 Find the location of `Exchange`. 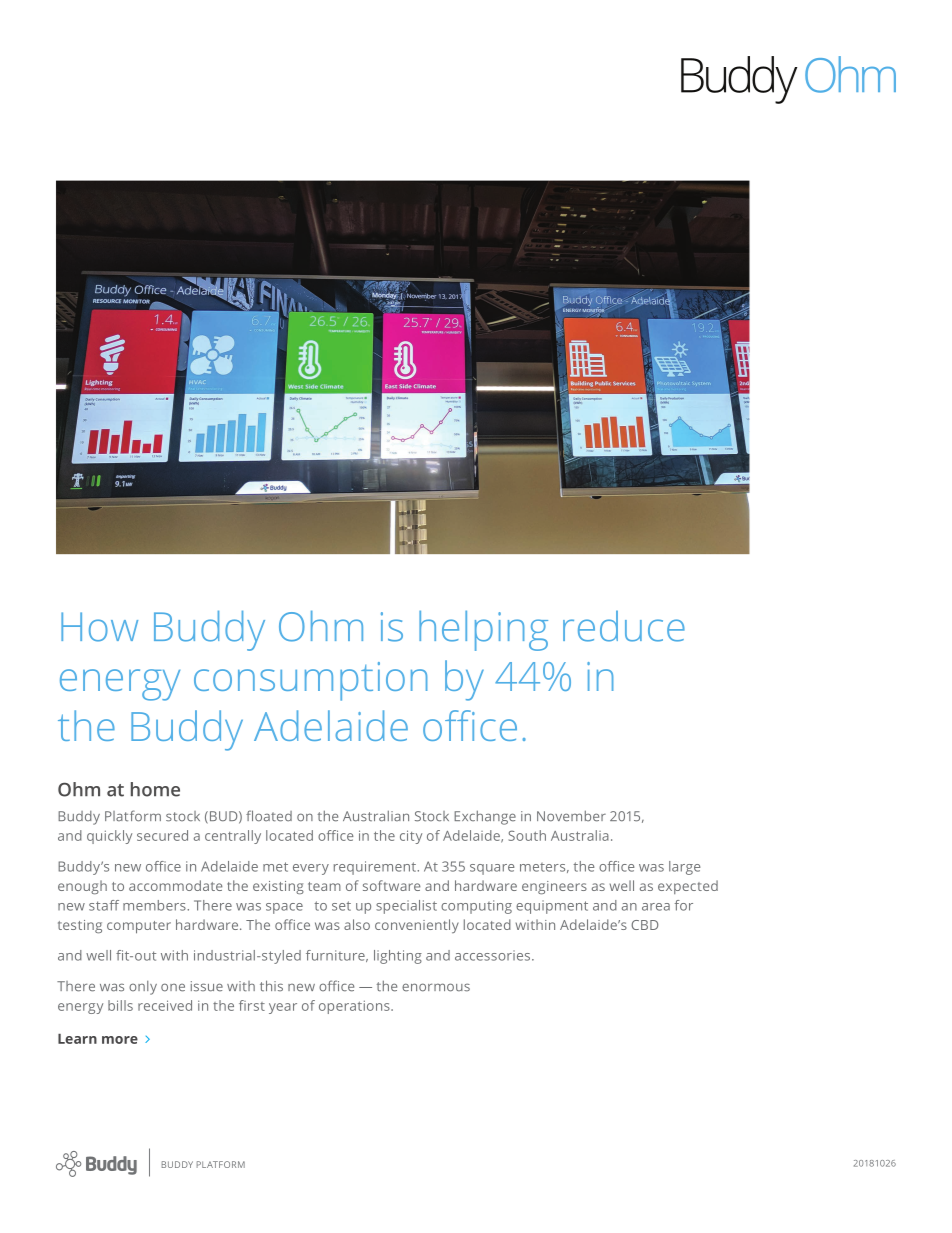

Exchange is located at coordinates (485, 818).
